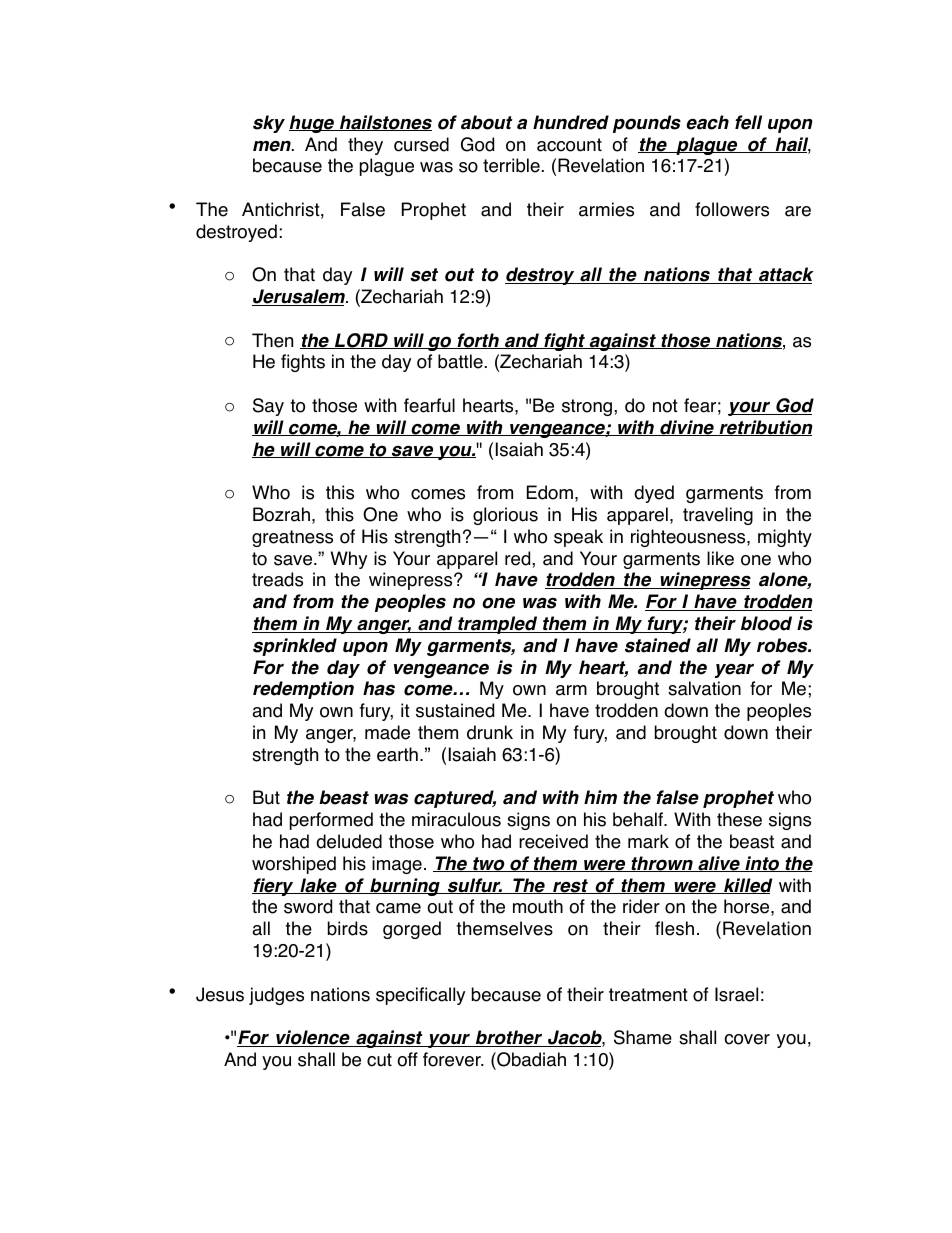 The image size is (952, 1233). I want to click on trampled, so click(498, 625).
